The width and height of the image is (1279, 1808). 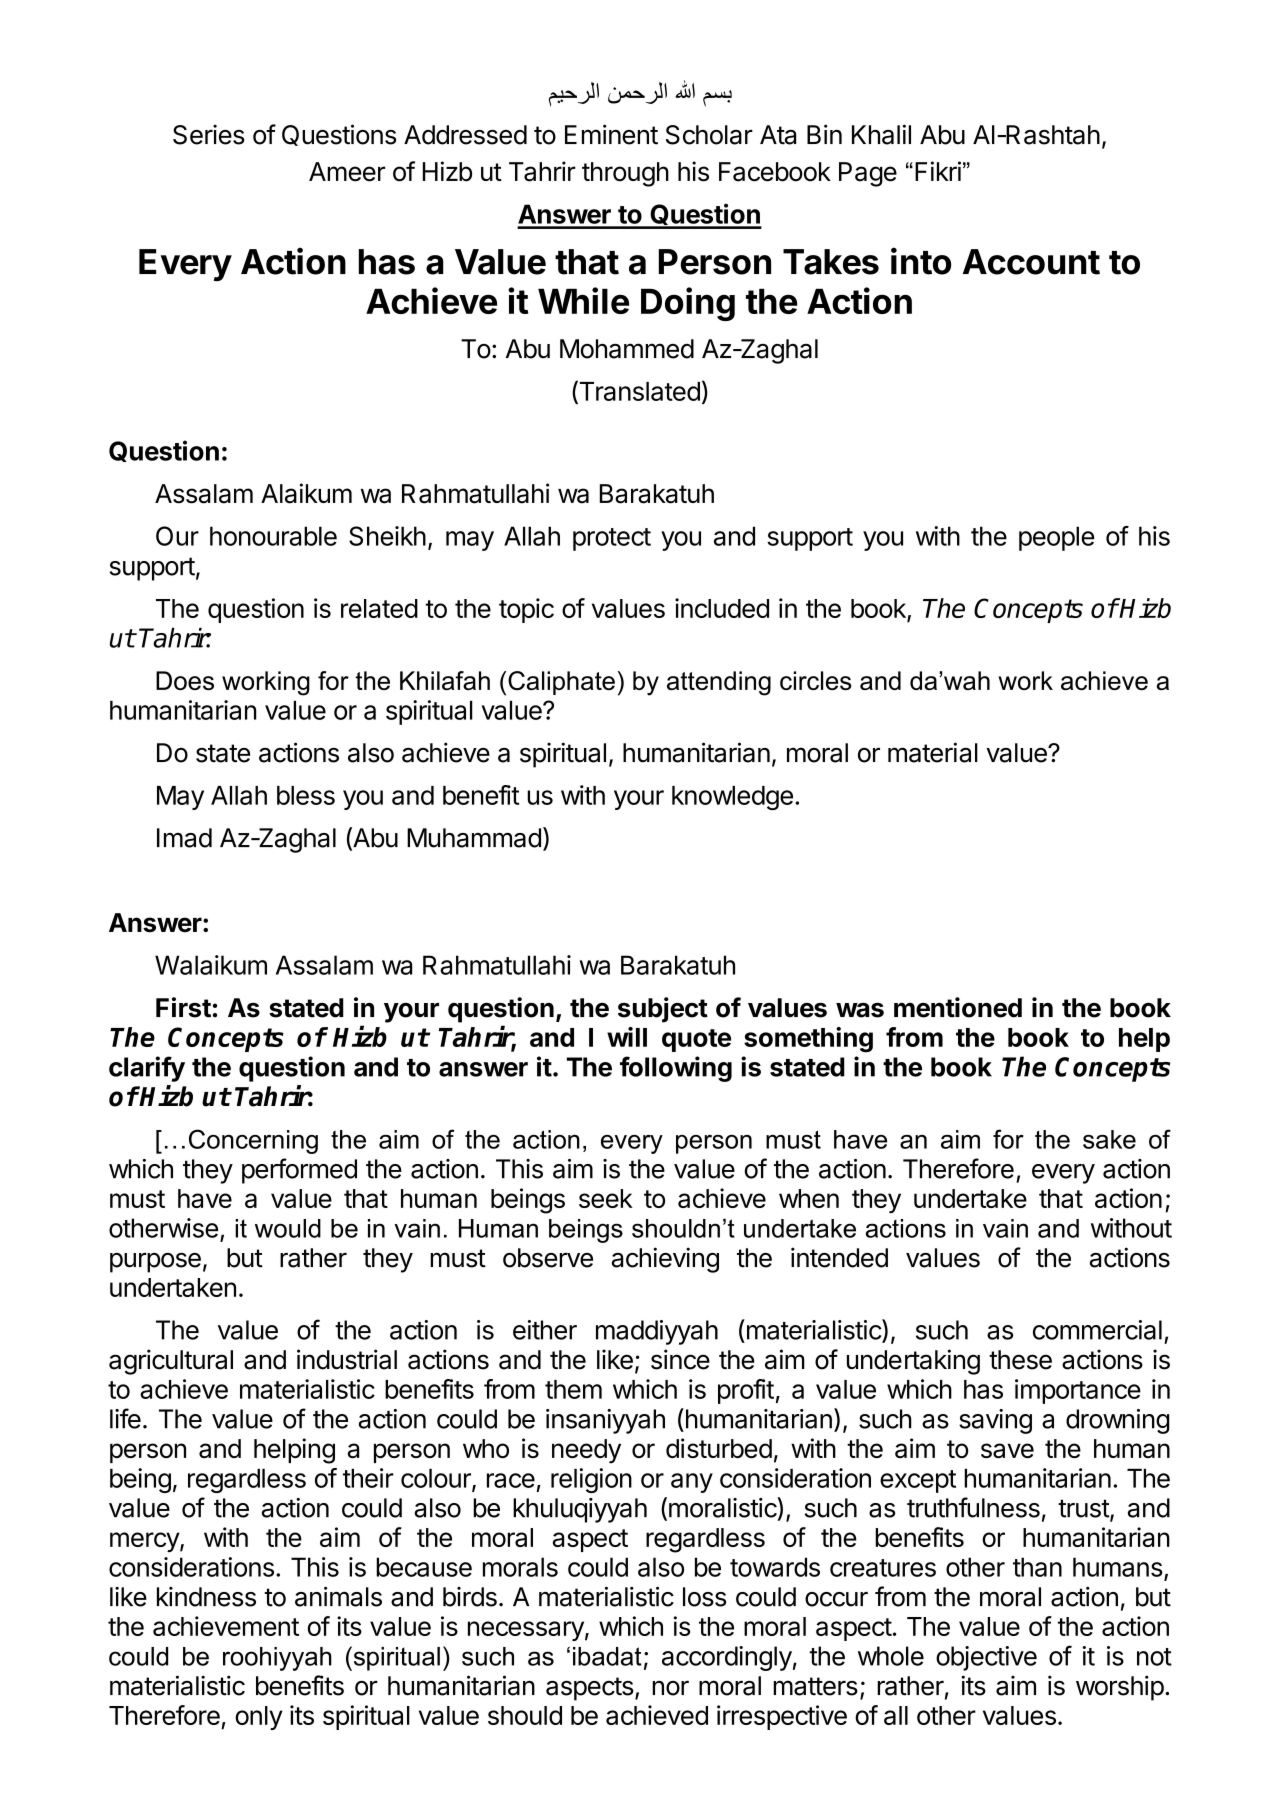 I want to click on people, so click(x=1057, y=538).
